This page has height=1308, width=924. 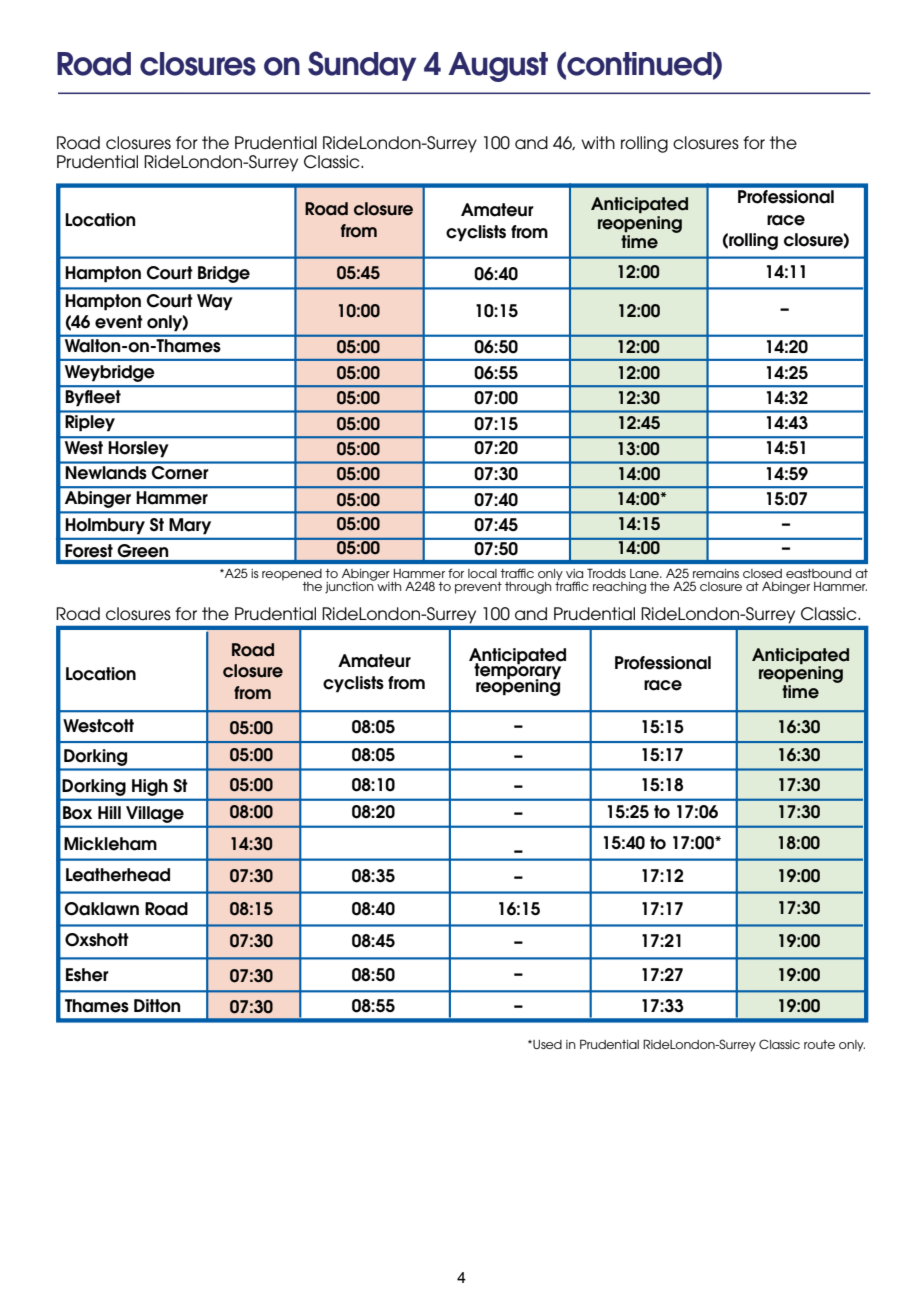 What do you see at coordinates (716, 573) in the page?
I see `remains` at bounding box center [716, 573].
